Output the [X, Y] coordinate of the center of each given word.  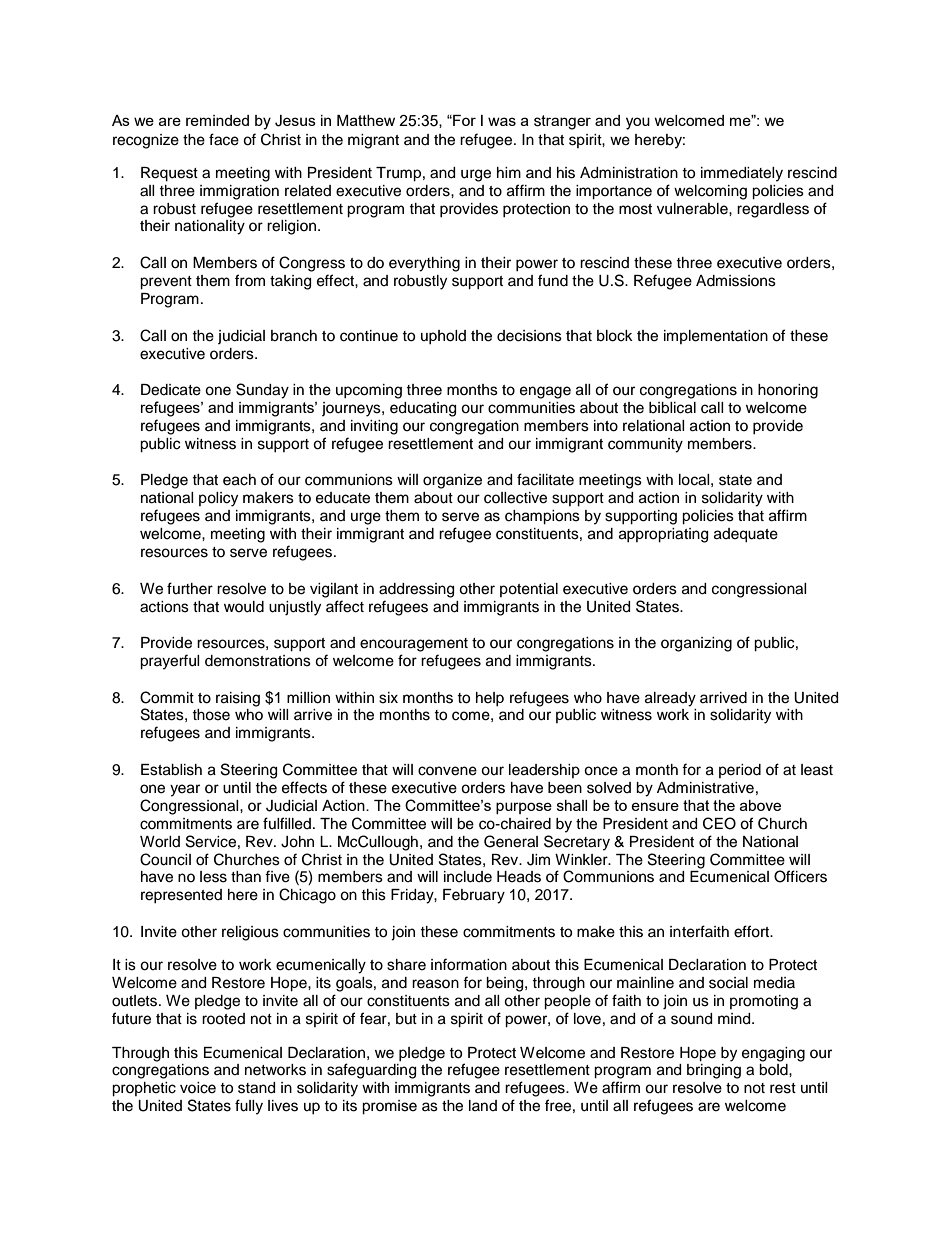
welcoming [710, 192]
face [224, 139]
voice [198, 1088]
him [509, 172]
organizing [696, 644]
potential [529, 590]
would [244, 607]
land [483, 1105]
